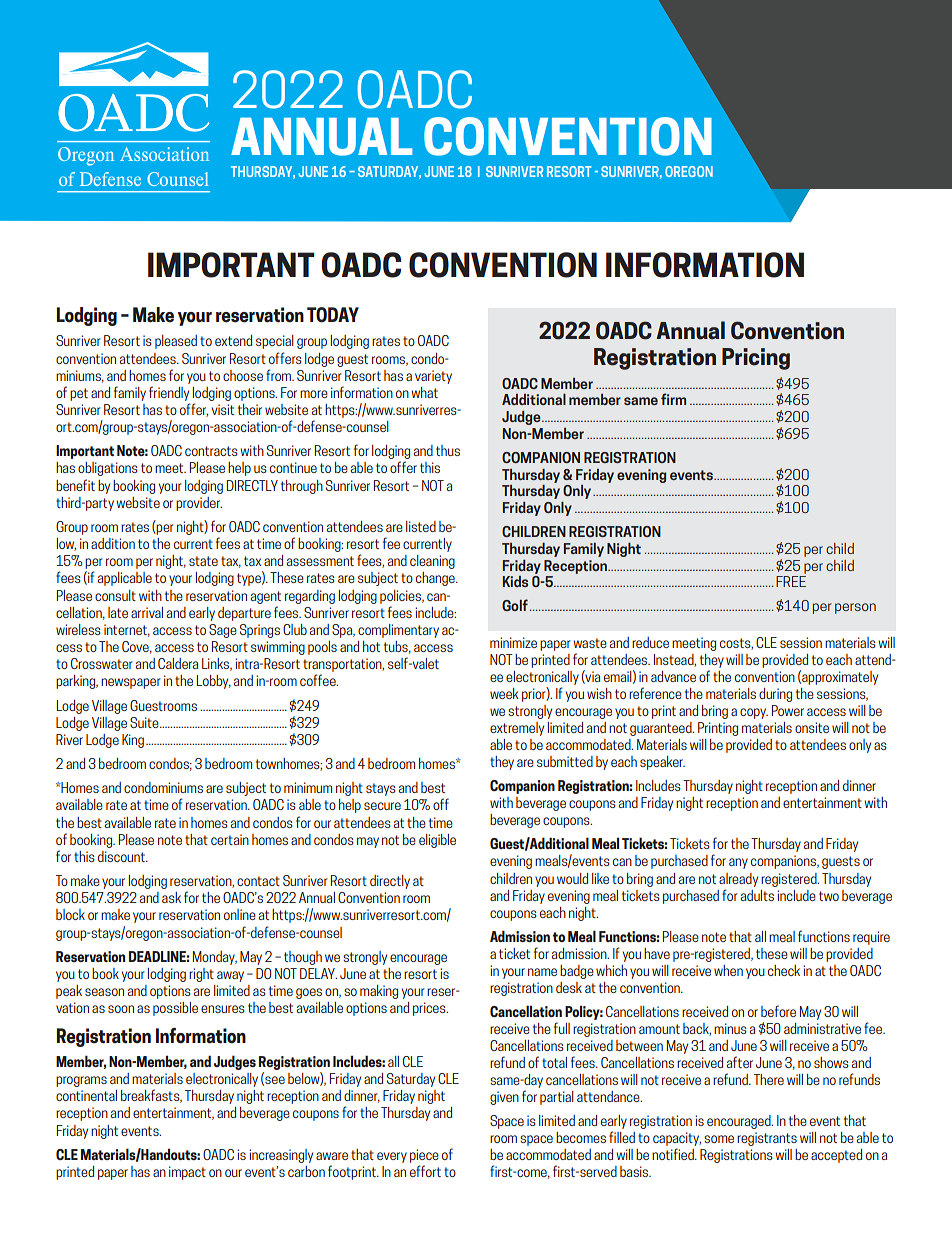  I want to click on Pricing, so click(756, 359).
